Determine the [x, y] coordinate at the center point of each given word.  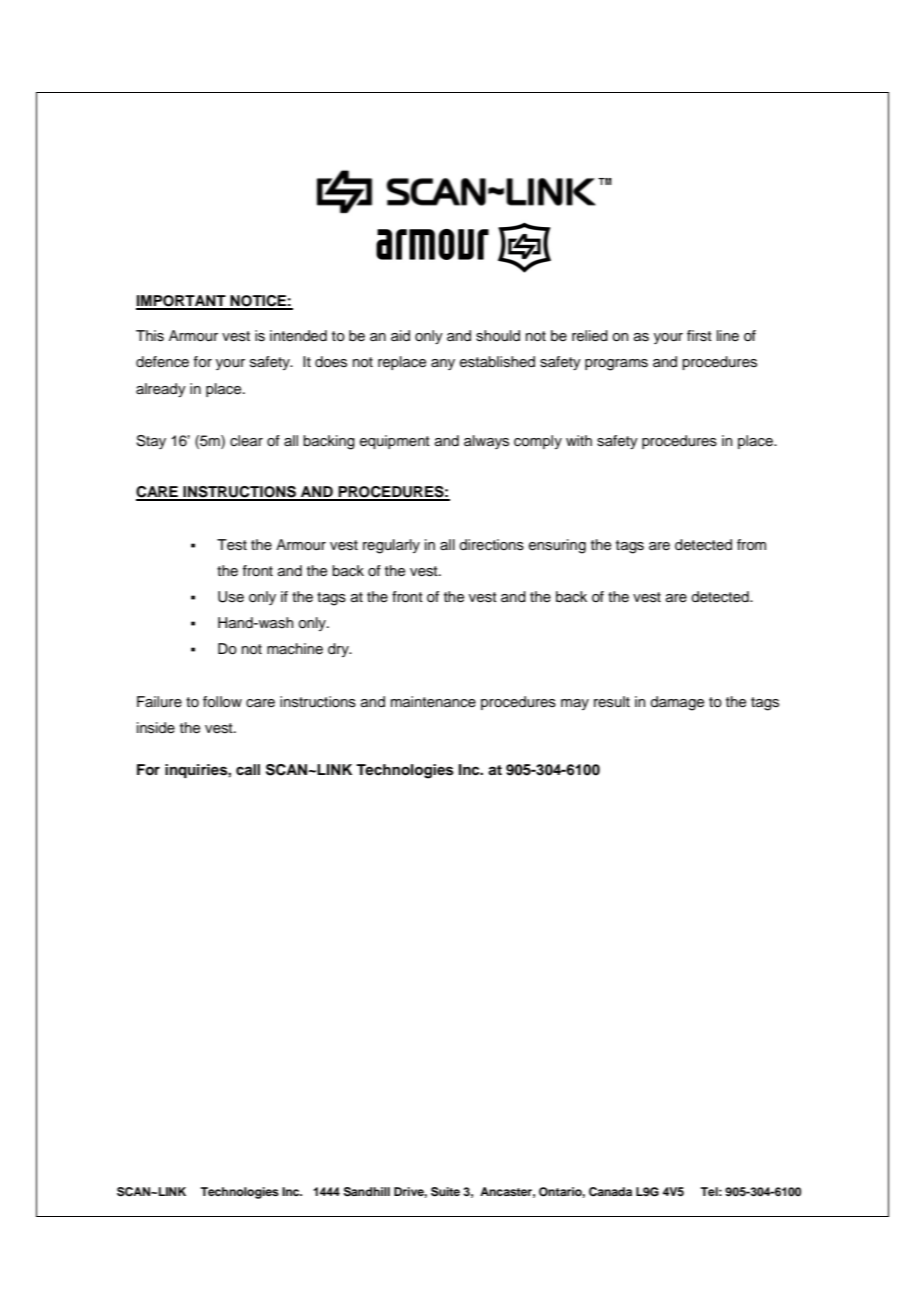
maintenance [433, 702]
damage [677, 703]
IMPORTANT [182, 302]
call [248, 769]
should [498, 336]
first [699, 336]
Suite [445, 1192]
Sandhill [367, 1192]
